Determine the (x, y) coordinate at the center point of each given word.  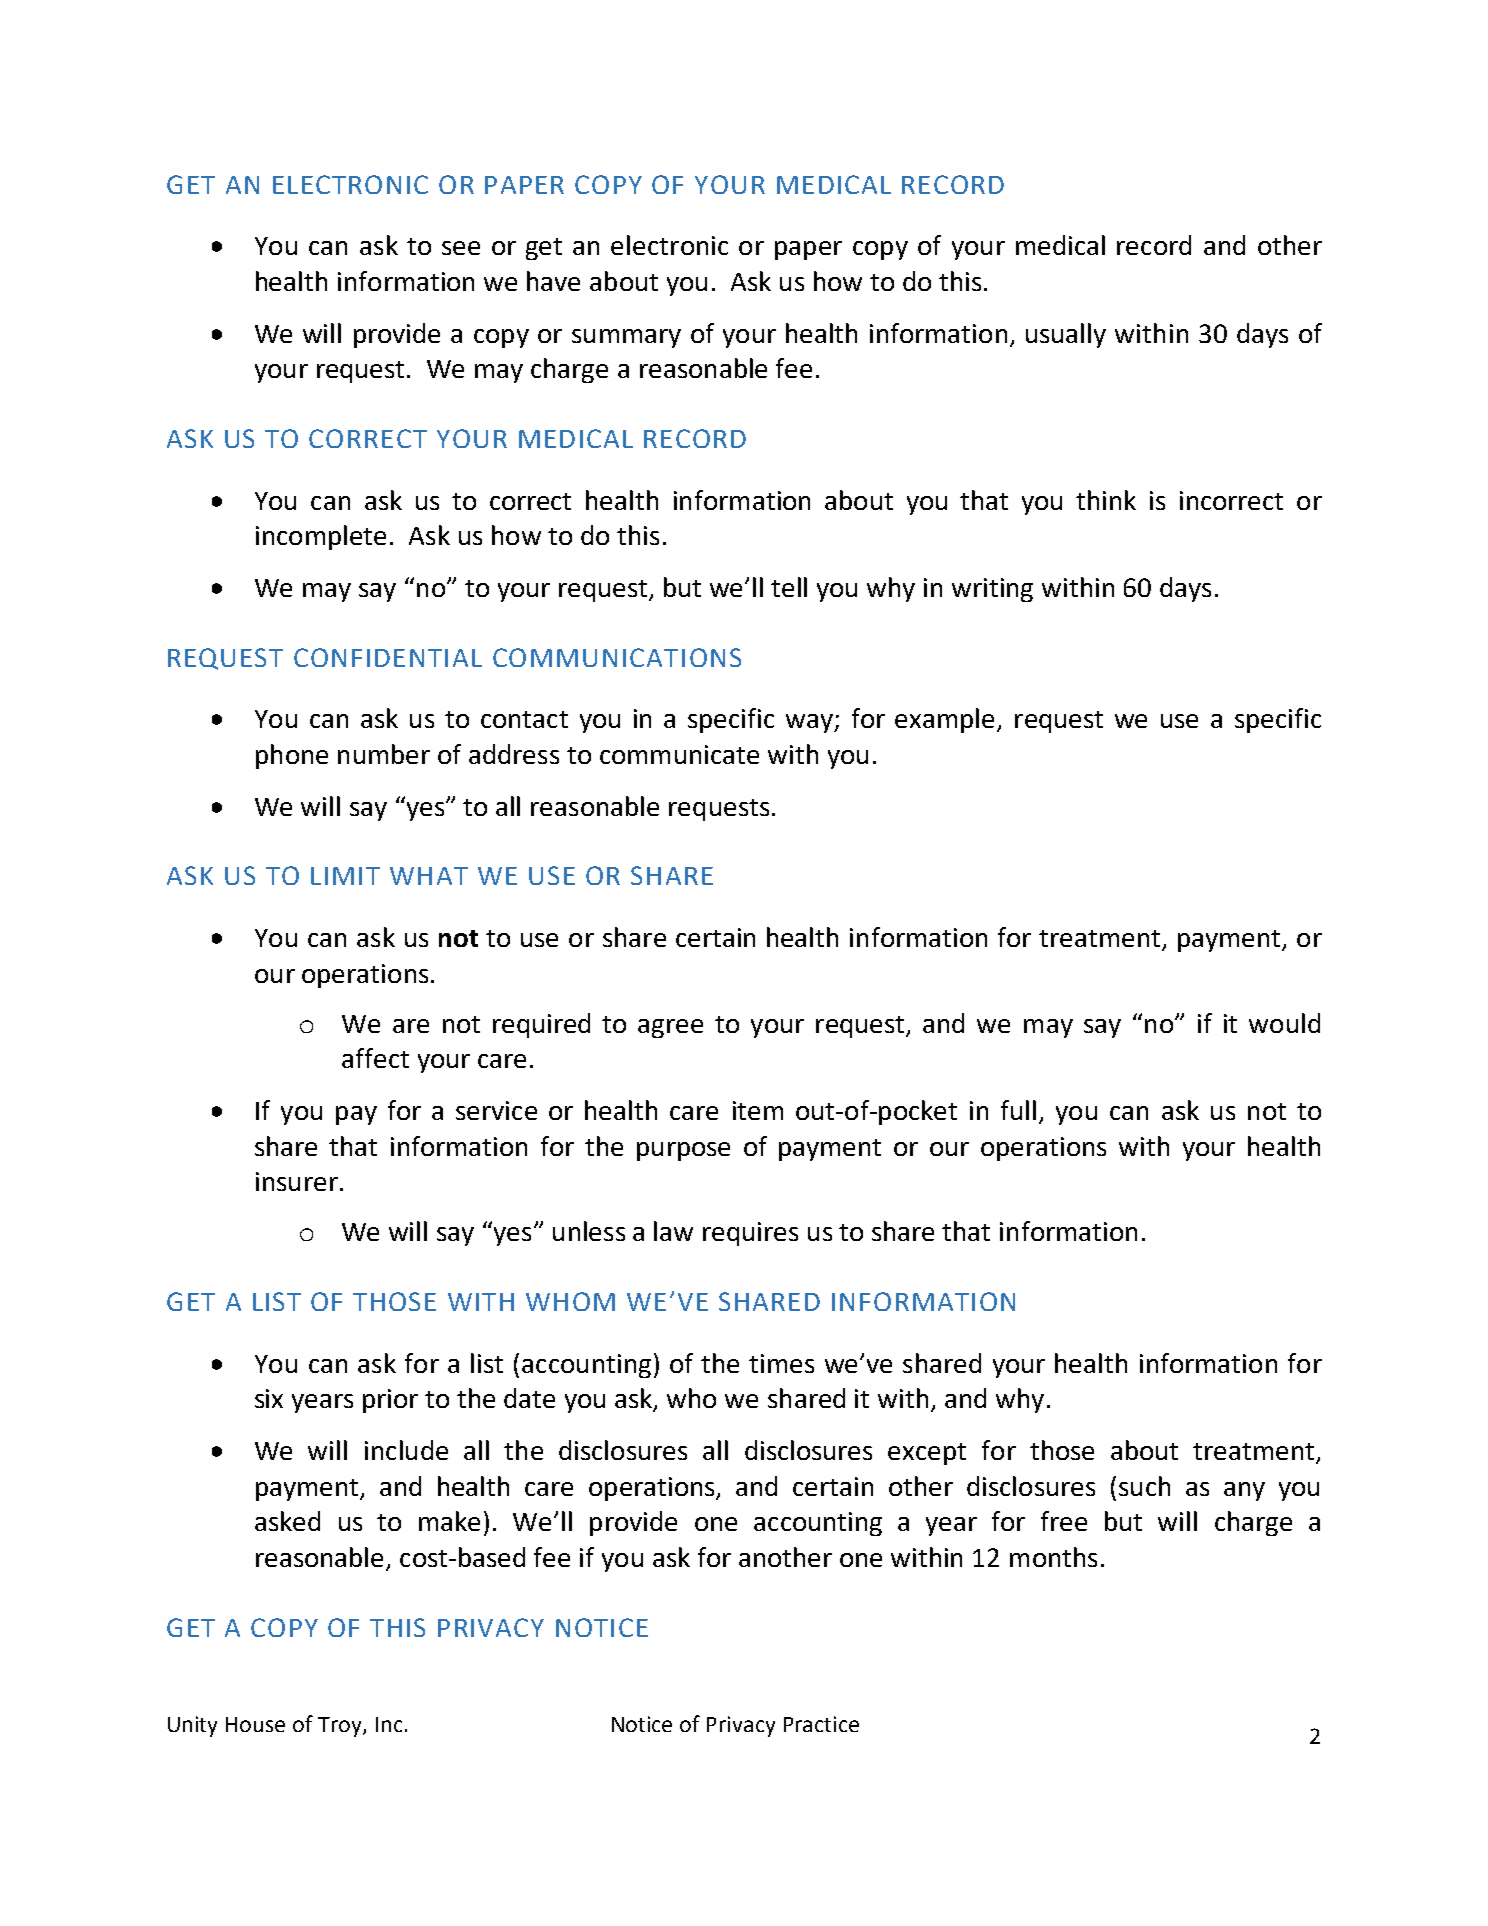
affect (375, 1058)
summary (626, 338)
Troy (341, 1727)
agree (670, 1028)
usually (1066, 335)
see (461, 248)
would (1284, 1023)
